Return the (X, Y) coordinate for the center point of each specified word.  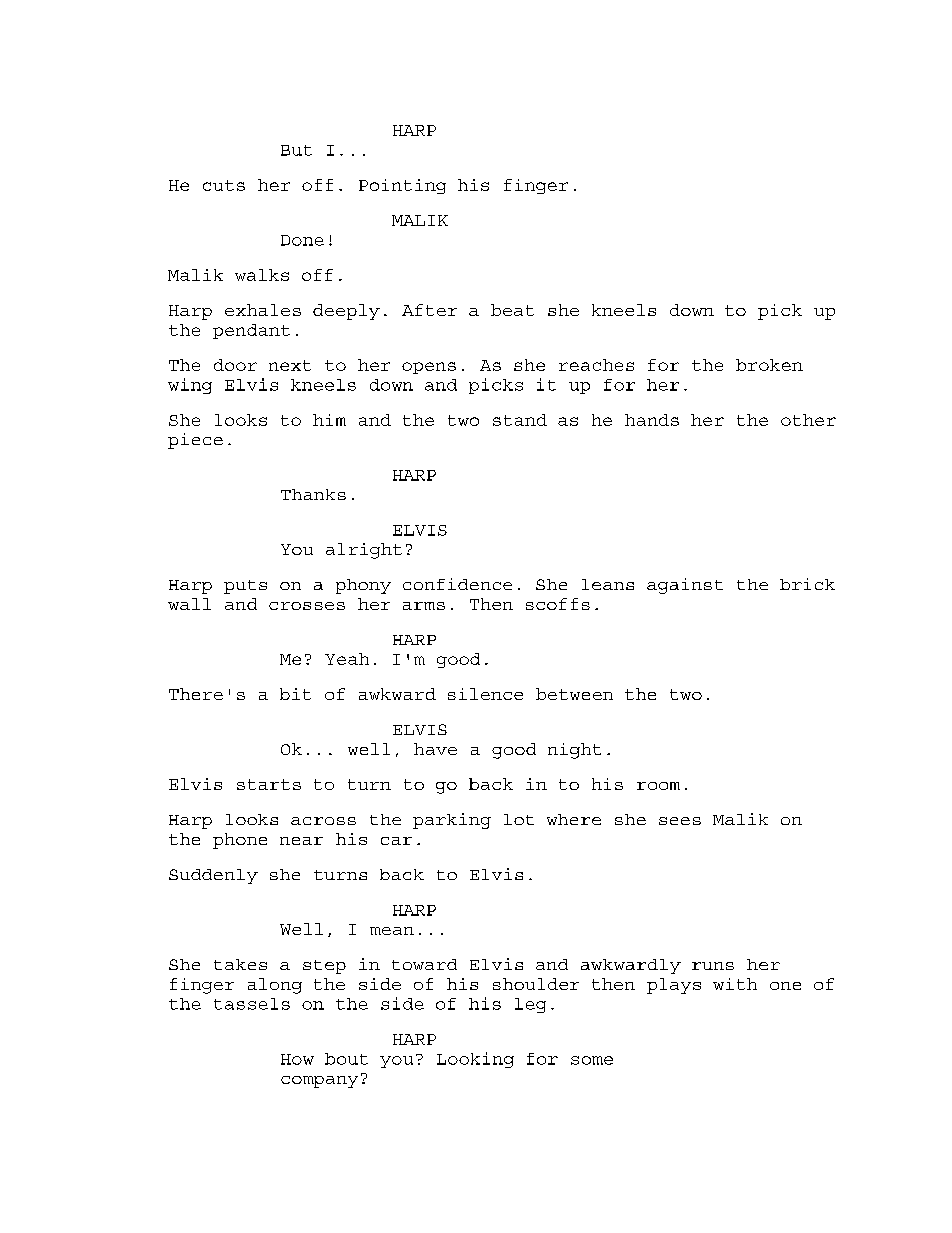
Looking (475, 1060)
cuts (224, 185)
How (297, 1059)
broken (769, 365)
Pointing (402, 186)
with (735, 984)
